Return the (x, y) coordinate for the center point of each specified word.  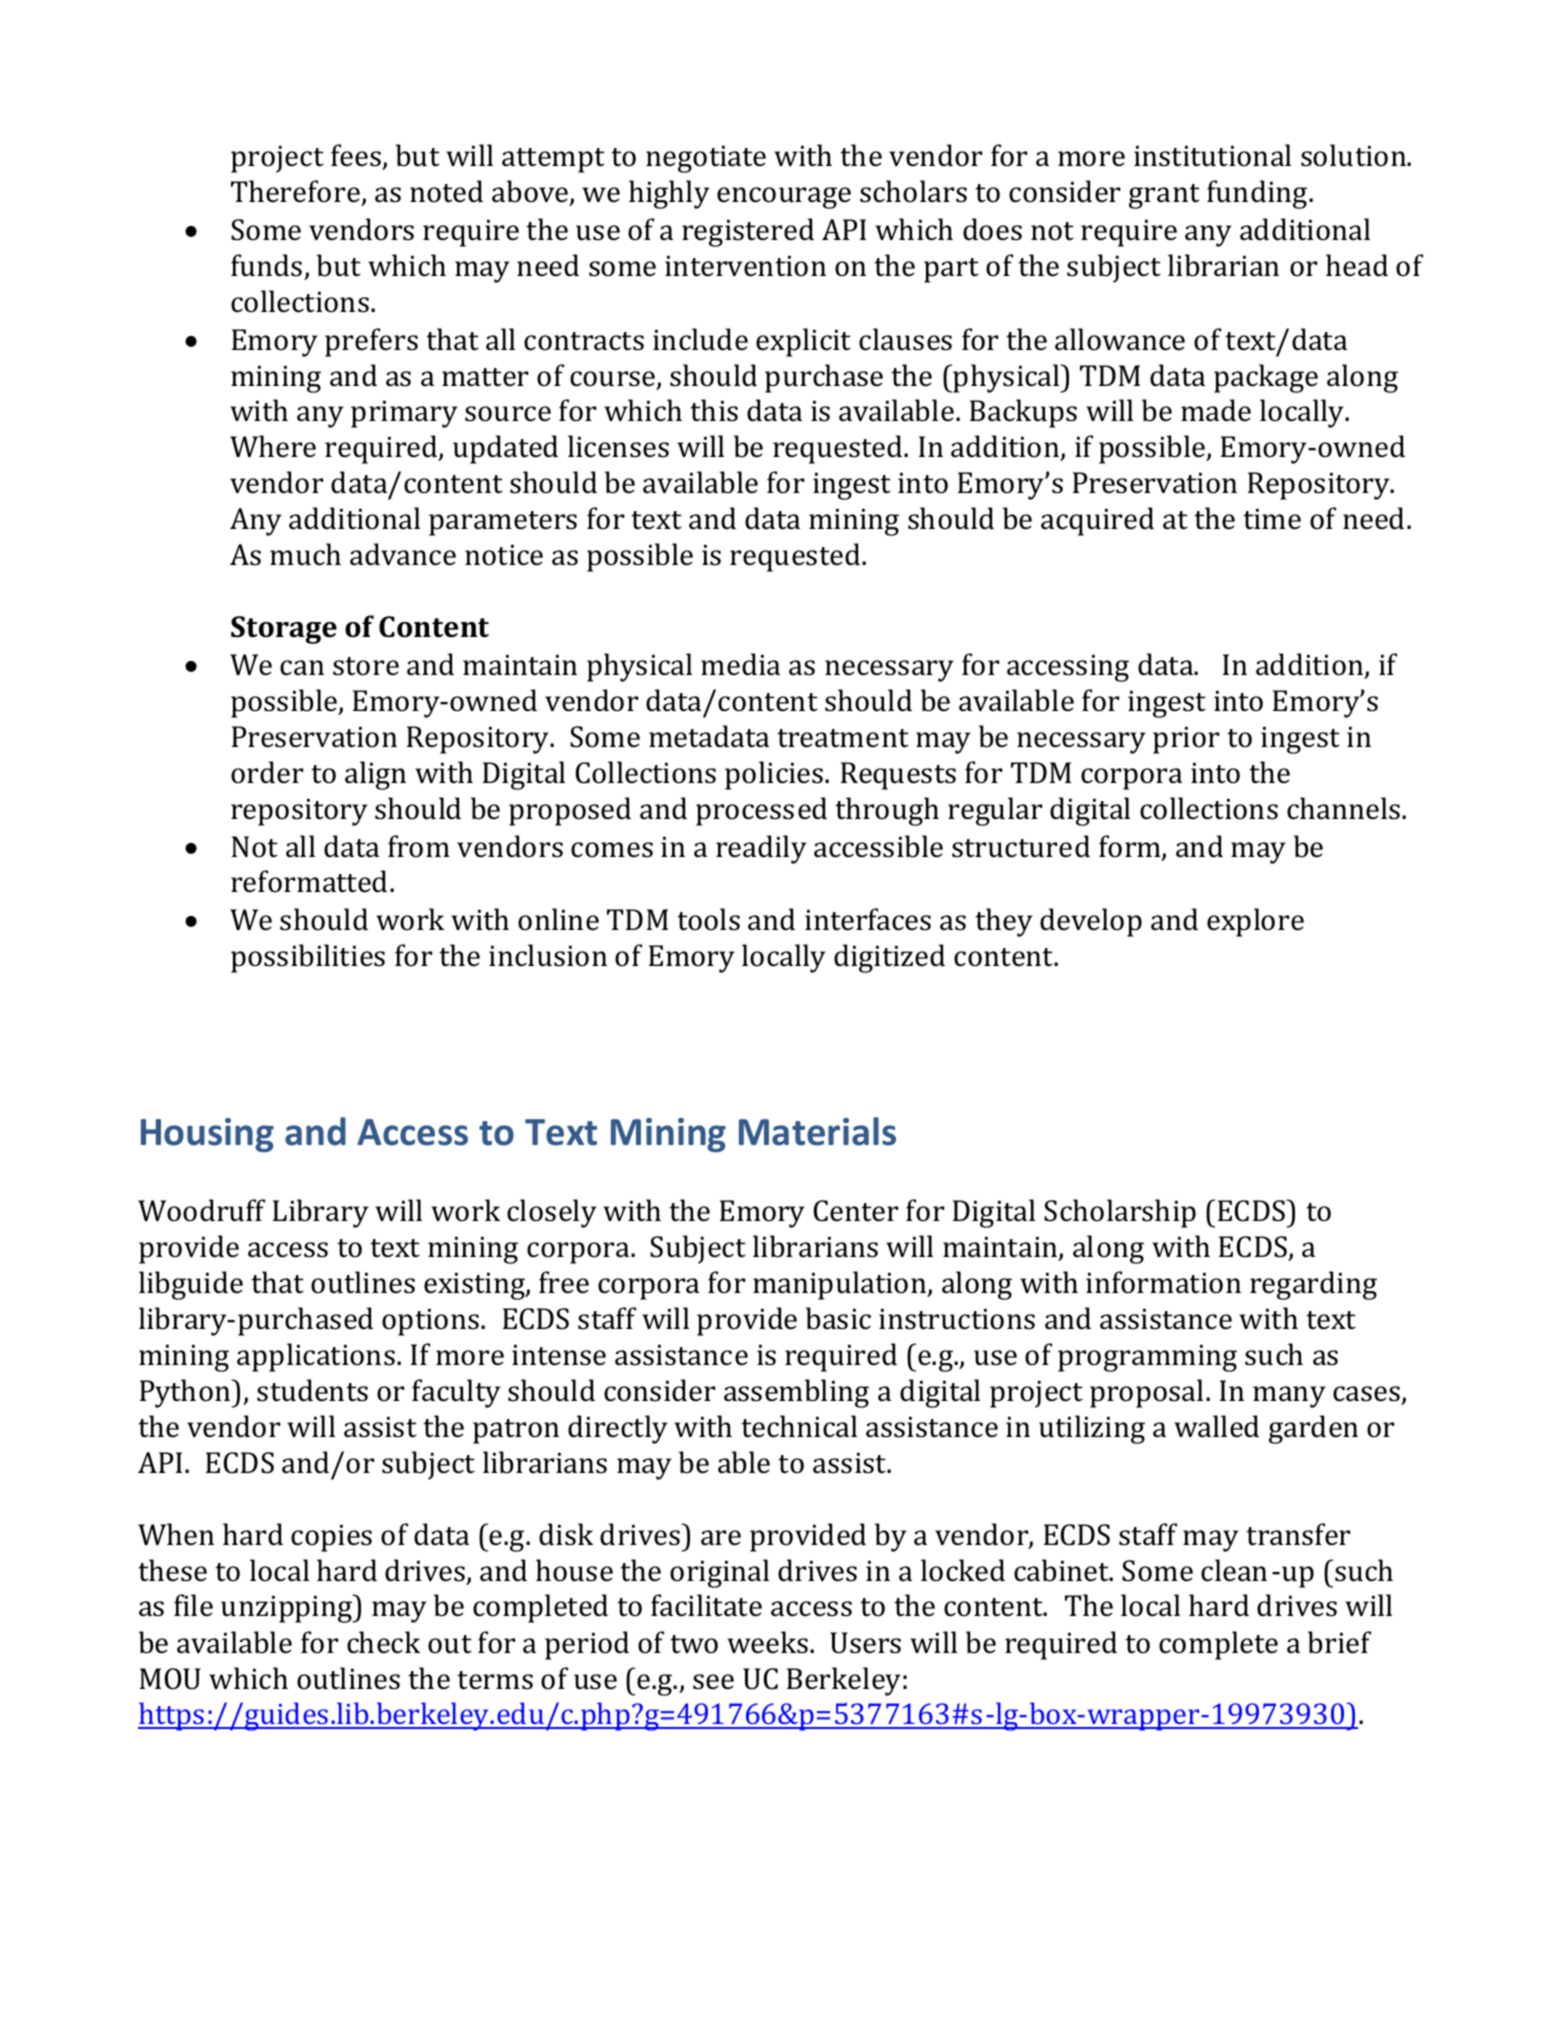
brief (1339, 1642)
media (740, 664)
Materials (817, 1131)
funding (1258, 194)
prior (1186, 740)
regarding (1313, 1285)
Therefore (295, 191)
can (302, 668)
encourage (784, 198)
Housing (207, 1135)
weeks (767, 1642)
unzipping (288, 1608)
